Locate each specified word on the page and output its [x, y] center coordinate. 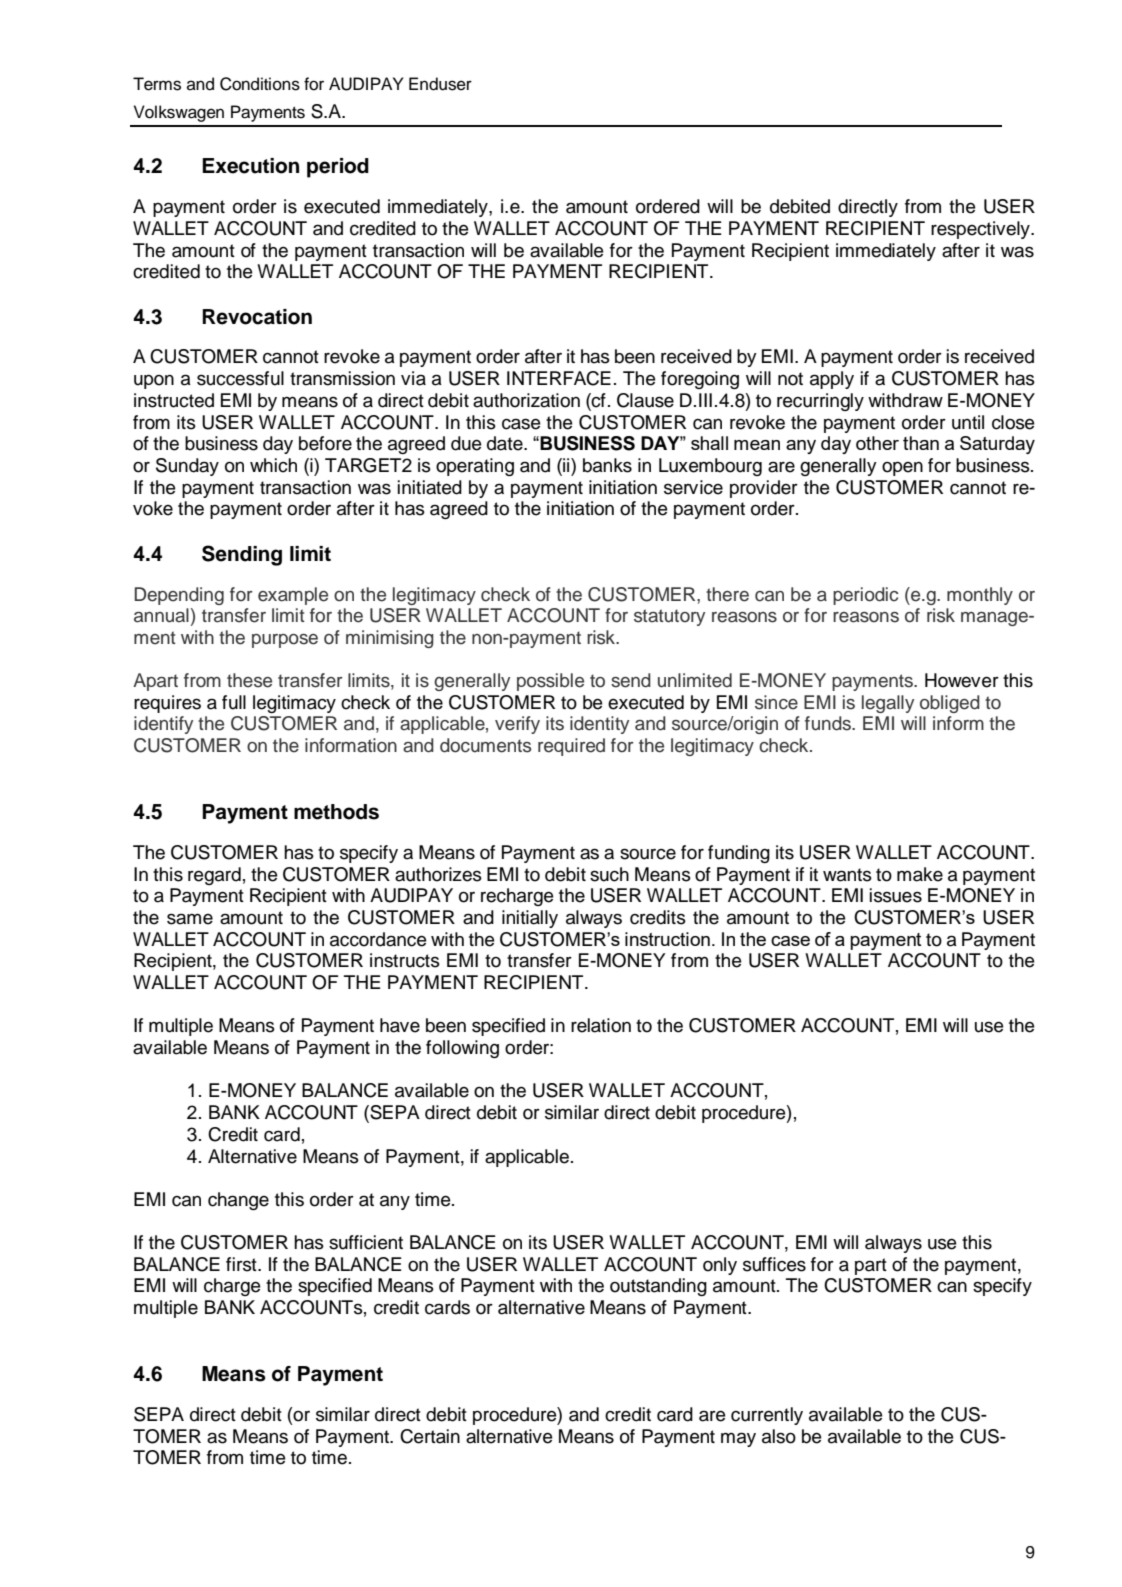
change [238, 1201]
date [506, 443]
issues [896, 895]
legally [888, 704]
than [921, 443]
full [234, 702]
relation [601, 1025]
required [571, 747]
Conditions [260, 84]
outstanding [658, 1287]
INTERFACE [559, 378]
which [273, 465]
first [242, 1264]
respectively [981, 230]
